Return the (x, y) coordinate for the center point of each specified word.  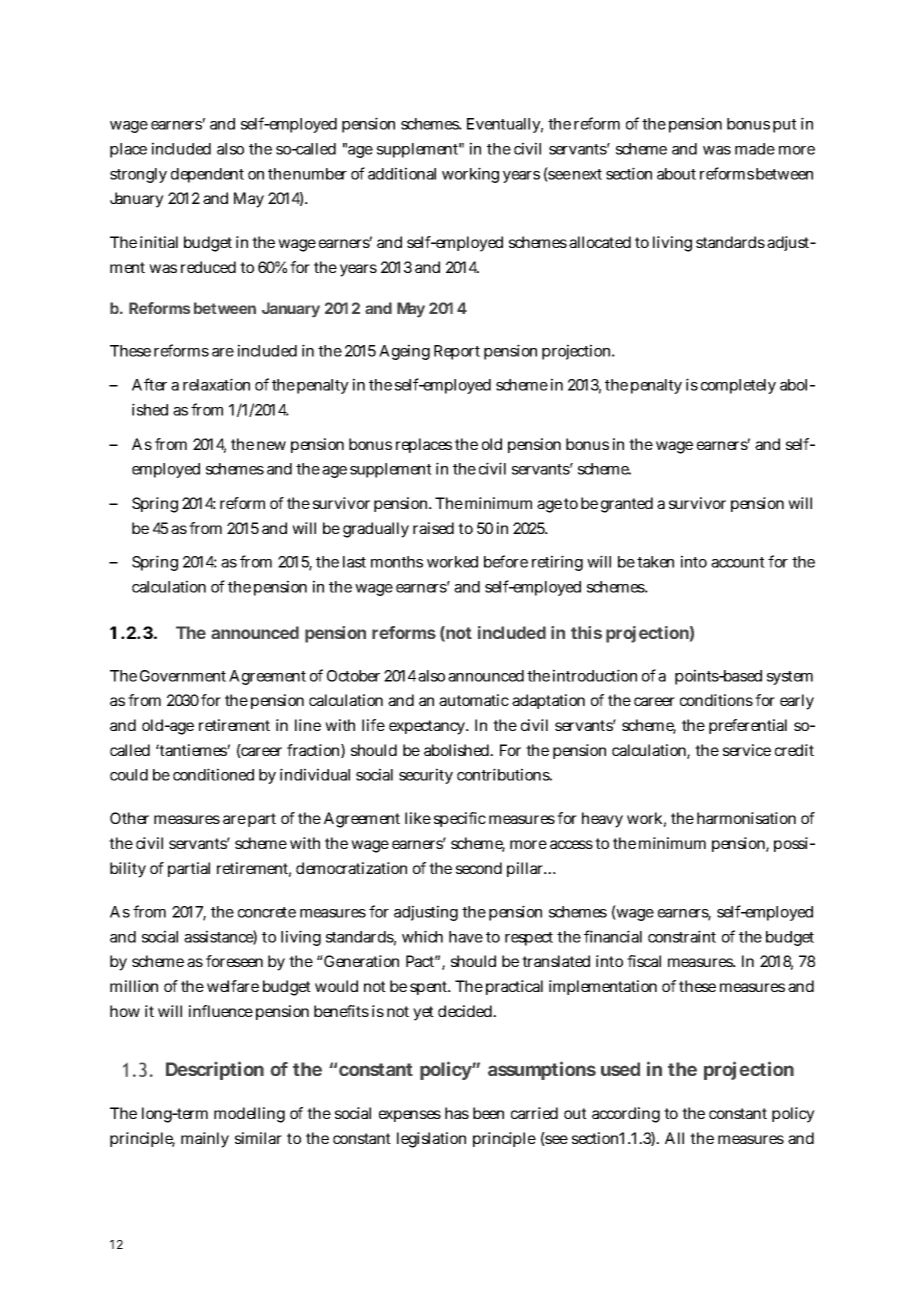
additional (402, 173)
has (457, 1113)
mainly (205, 1140)
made (755, 149)
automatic (474, 700)
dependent (207, 175)
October (353, 676)
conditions (716, 700)
